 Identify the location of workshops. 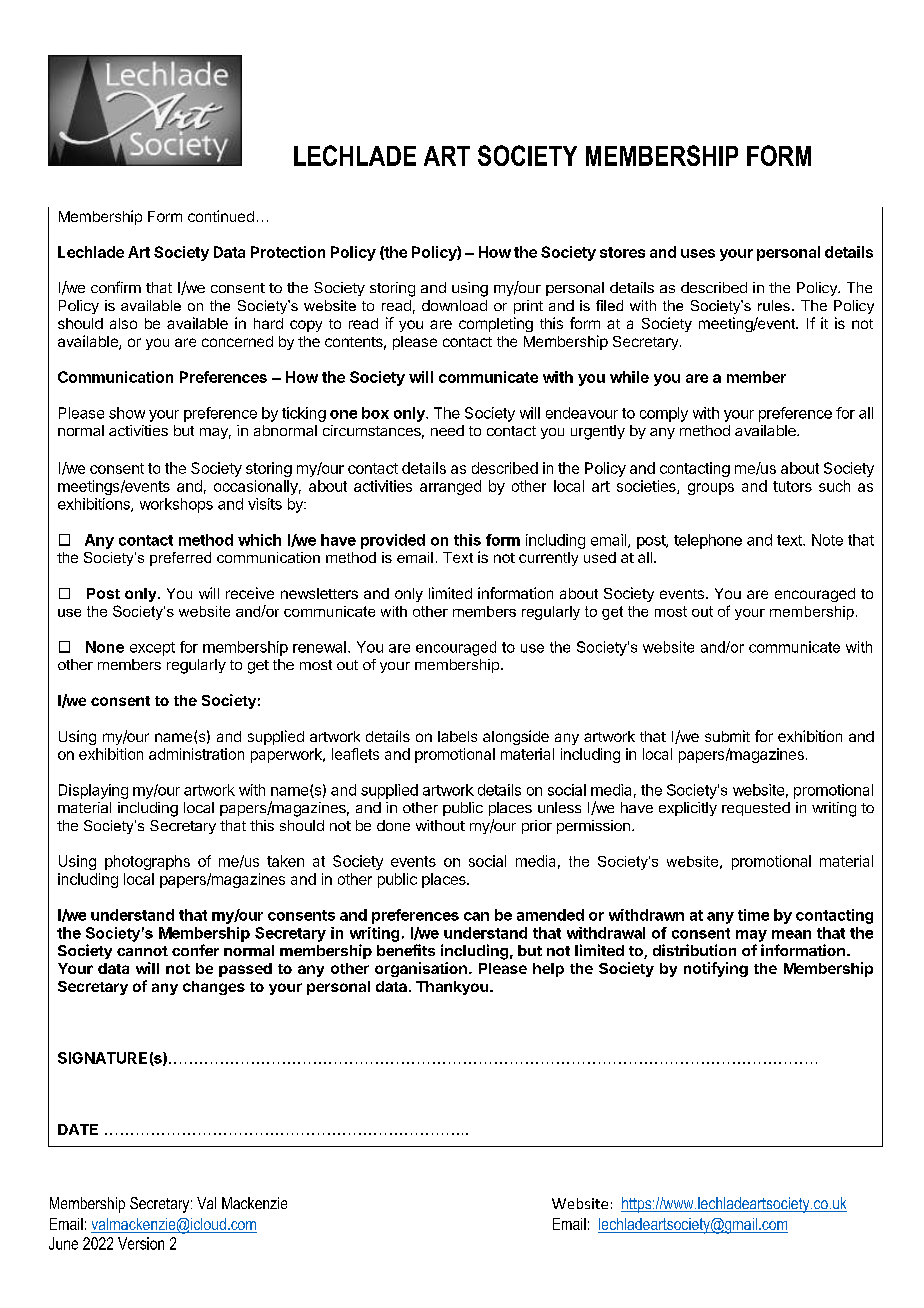
(176, 505).
